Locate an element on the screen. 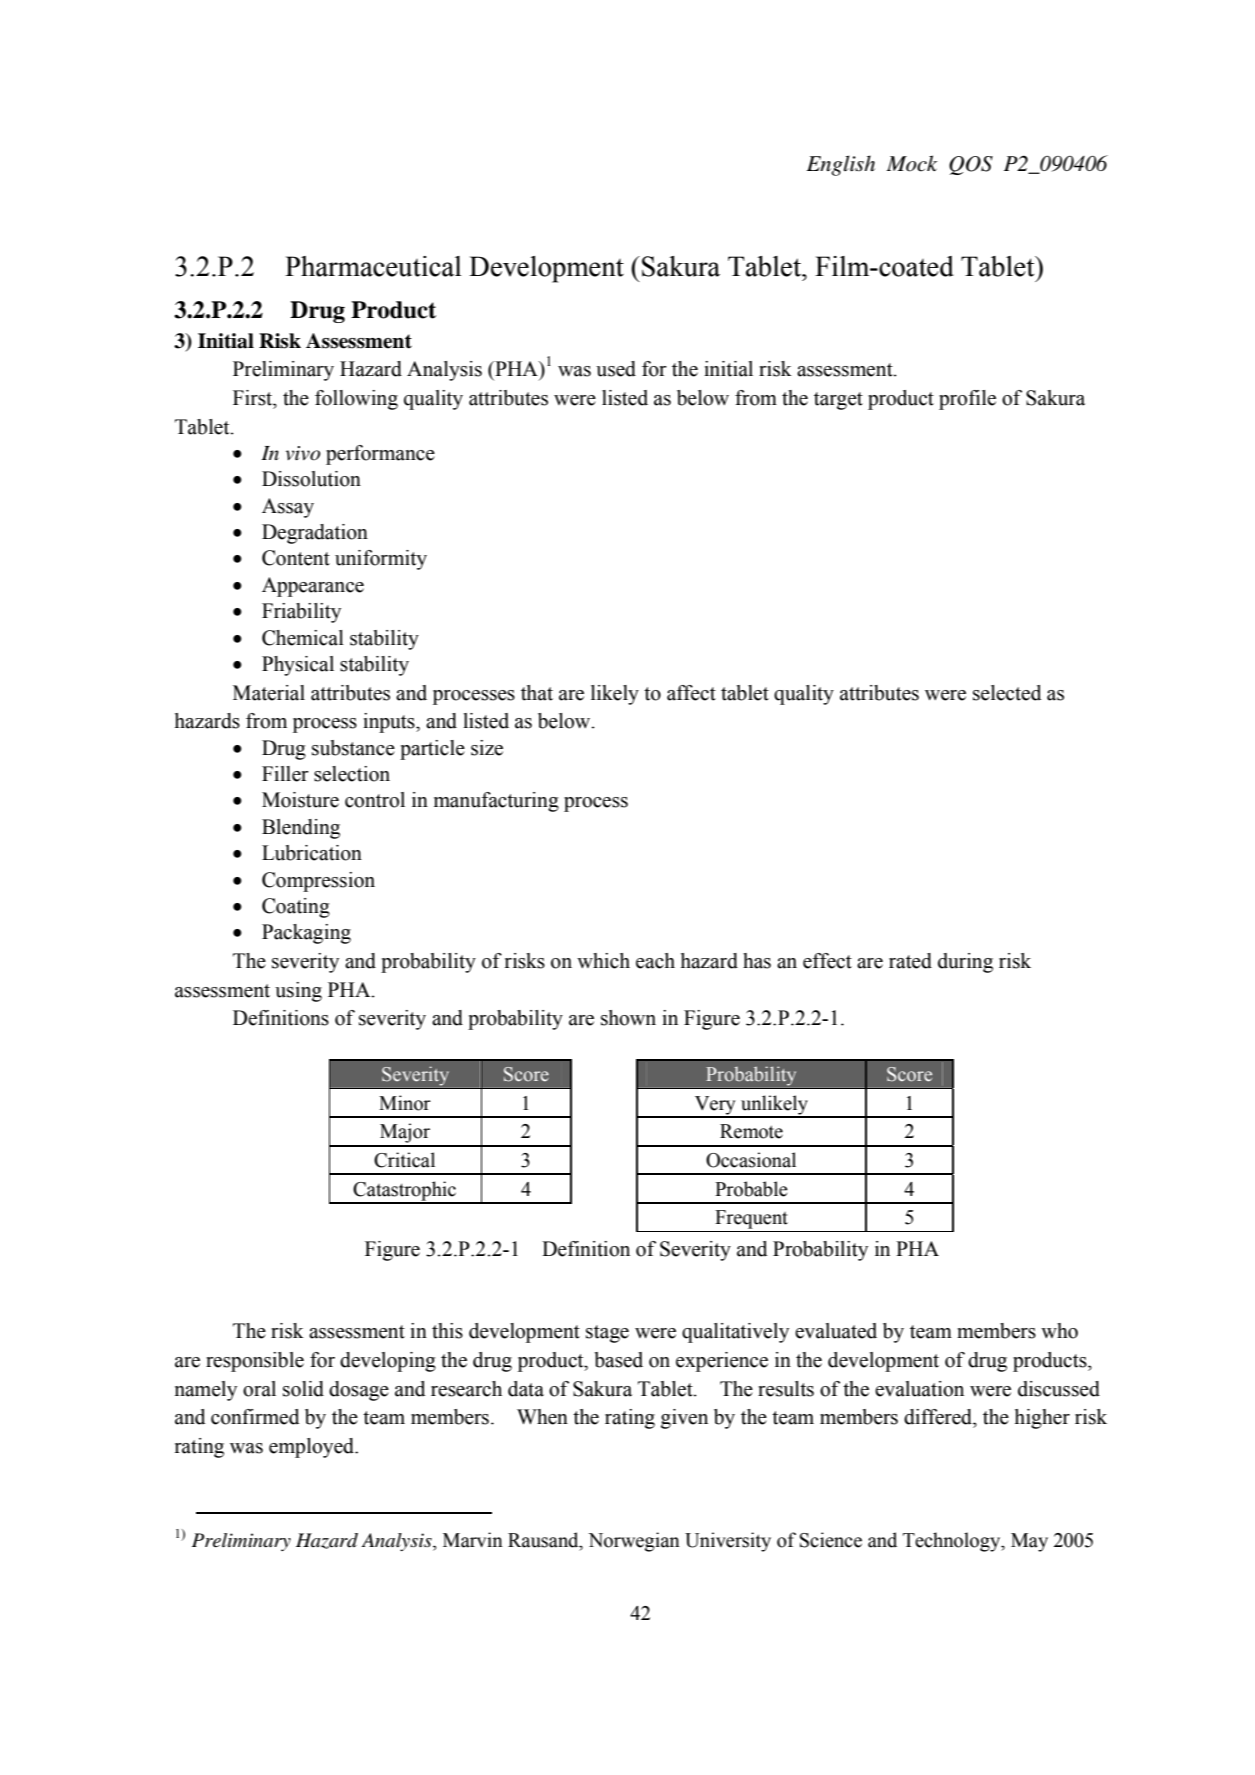 Image resolution: width=1255 pixels, height=1775 pixels. affect is located at coordinates (691, 693).
